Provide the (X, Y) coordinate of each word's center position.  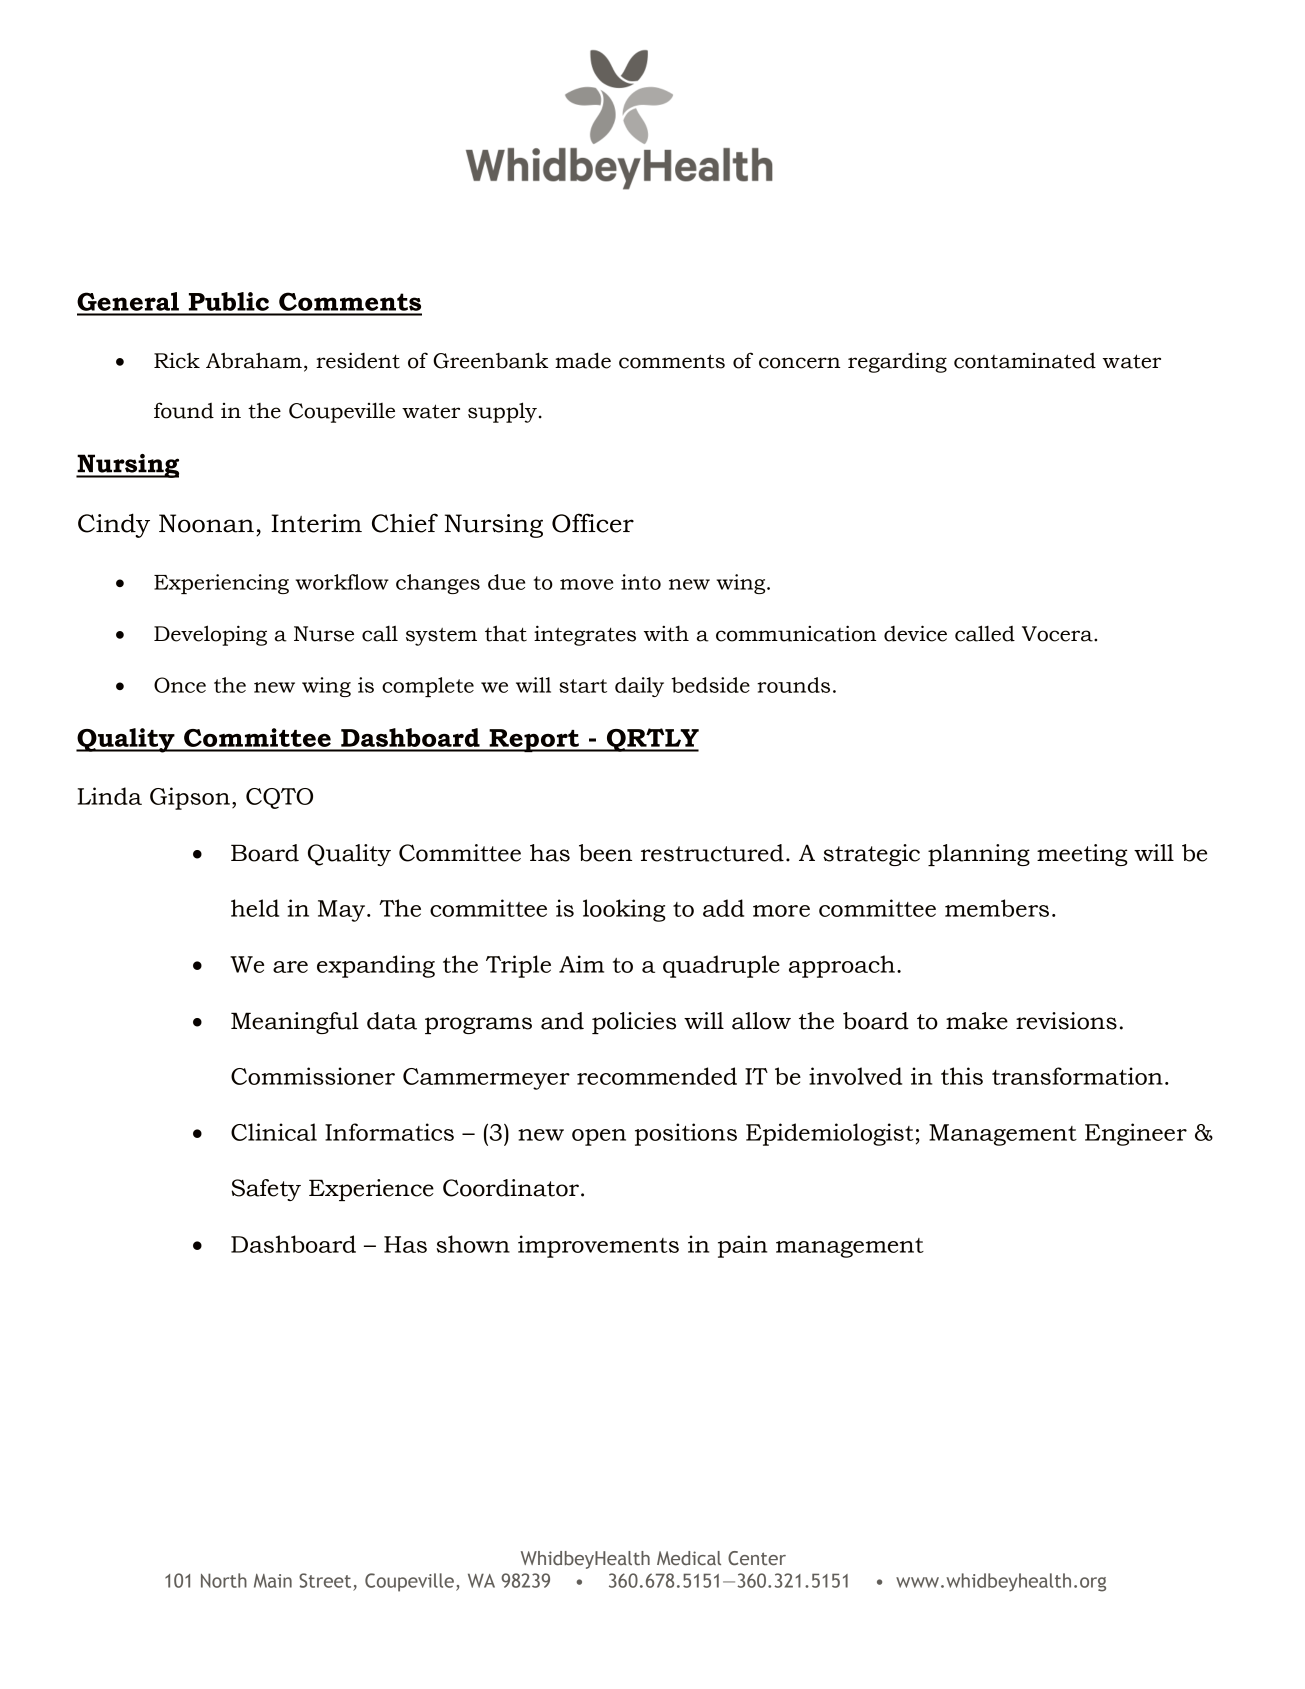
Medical (689, 1558)
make (977, 1021)
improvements (598, 1246)
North (224, 1580)
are (290, 967)
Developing (210, 635)
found (184, 410)
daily (639, 687)
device (915, 633)
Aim (581, 964)
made (583, 360)
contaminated (1025, 361)
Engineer (1136, 1134)
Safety (266, 1190)
